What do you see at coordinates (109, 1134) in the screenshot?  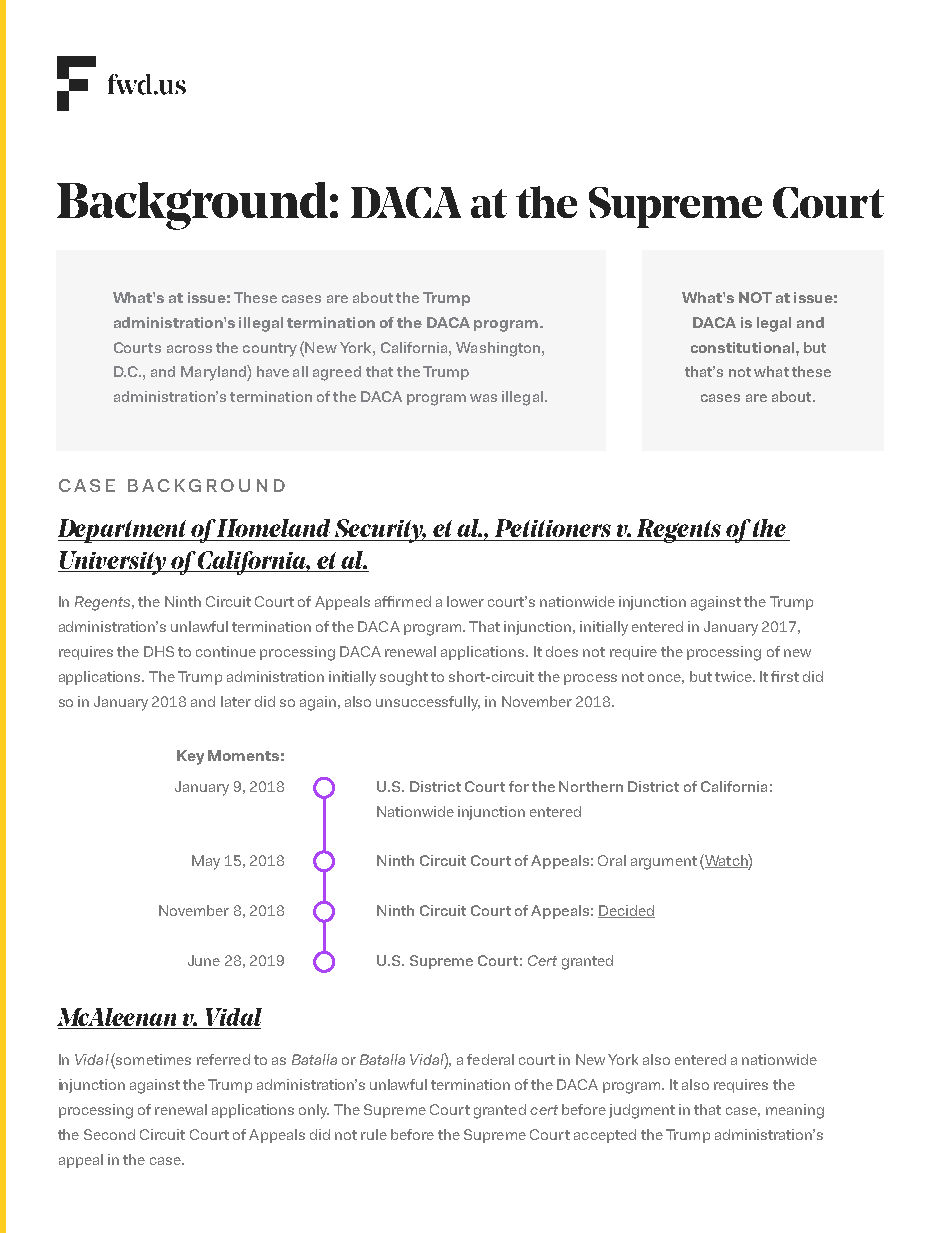 I see `Second` at bounding box center [109, 1134].
